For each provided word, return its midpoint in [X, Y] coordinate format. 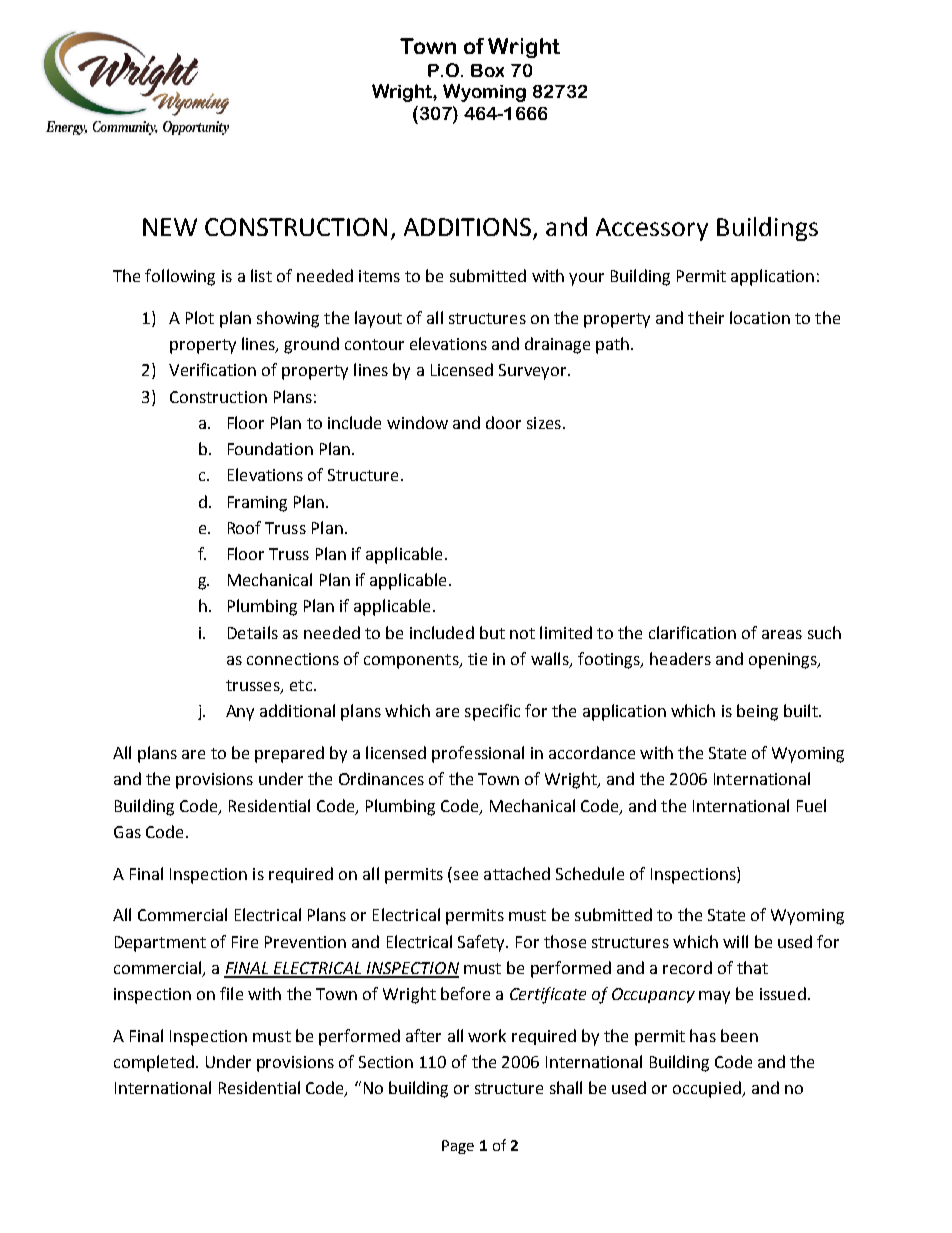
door [503, 422]
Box [487, 70]
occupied [708, 1089]
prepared [289, 754]
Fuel [811, 805]
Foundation [270, 448]
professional [478, 754]
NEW [170, 227]
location [760, 317]
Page [458, 1147]
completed [154, 1063]
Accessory [652, 229]
